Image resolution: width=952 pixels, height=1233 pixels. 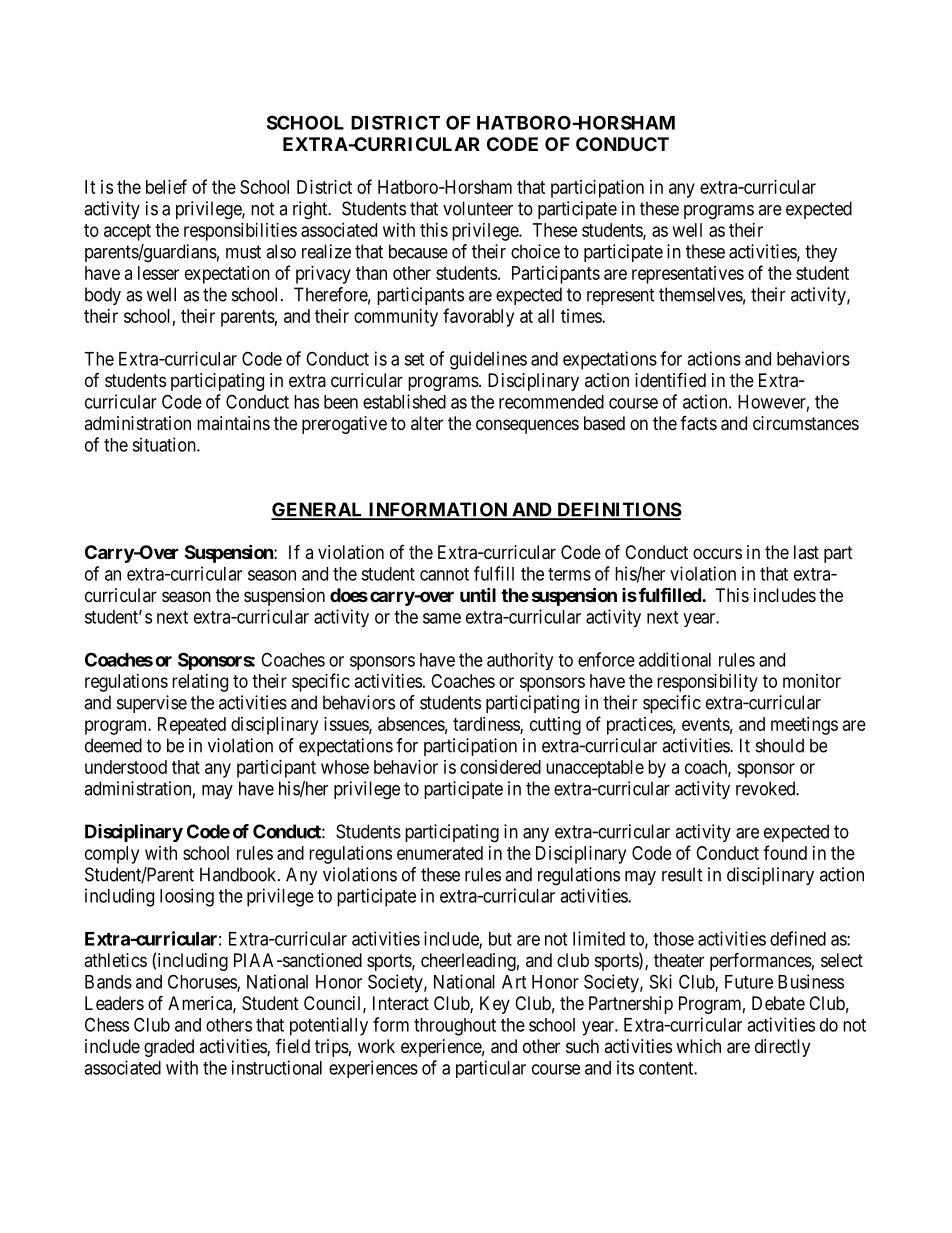 I want to click on they, so click(x=821, y=253).
